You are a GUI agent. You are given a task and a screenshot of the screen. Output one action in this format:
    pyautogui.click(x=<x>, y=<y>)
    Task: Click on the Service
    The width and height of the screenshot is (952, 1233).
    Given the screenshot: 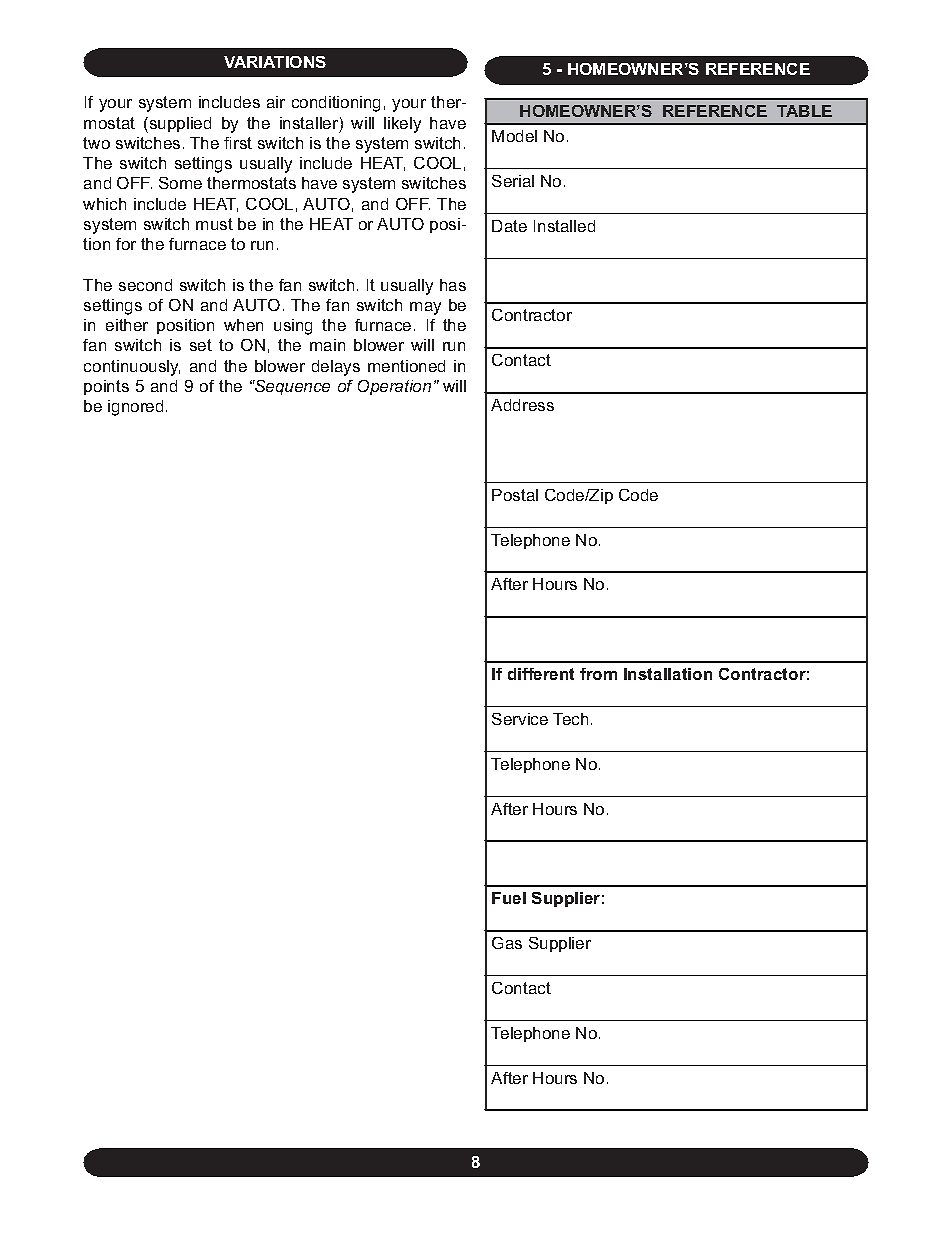 What is the action you would take?
    pyautogui.click(x=520, y=719)
